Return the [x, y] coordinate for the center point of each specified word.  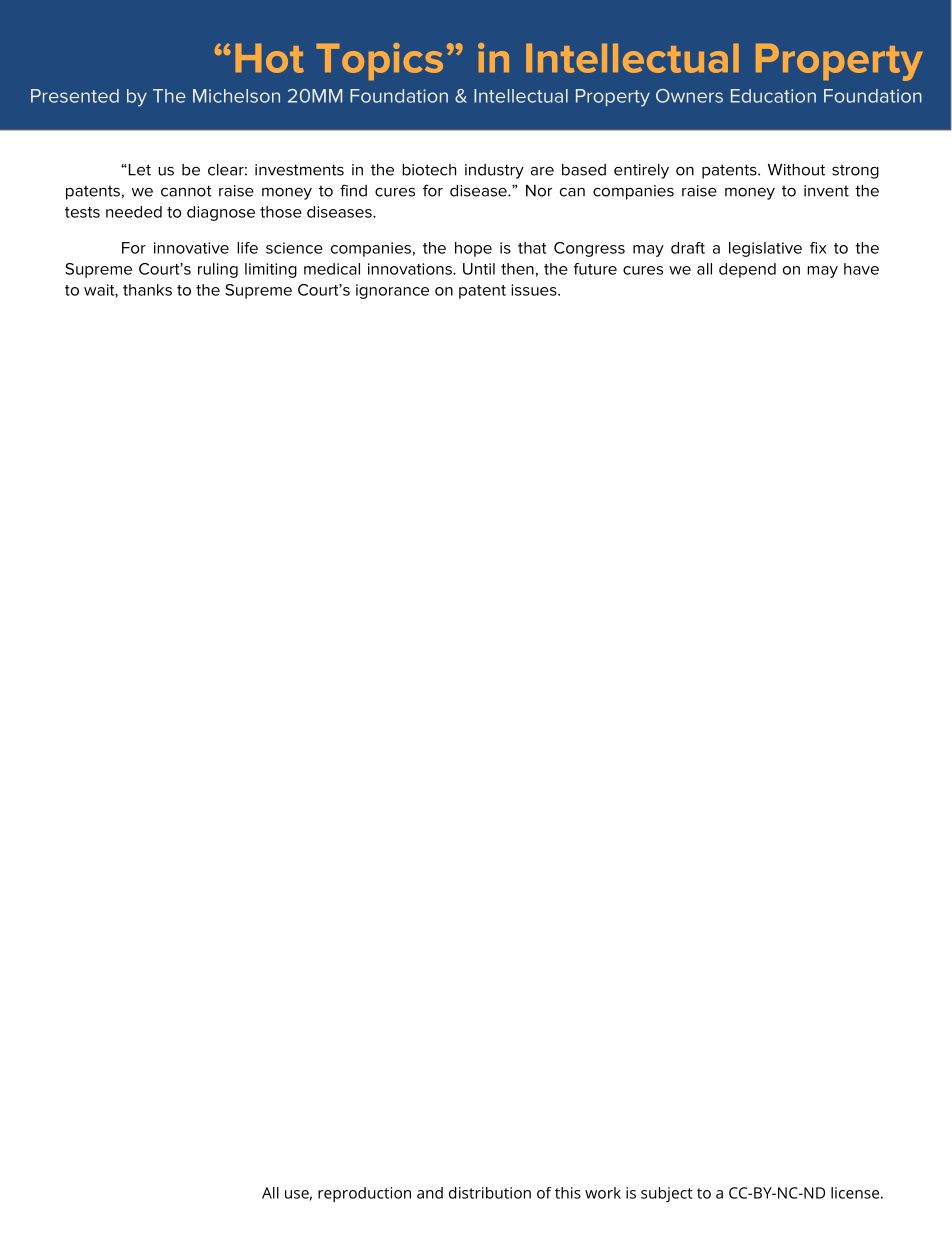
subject [667, 1195]
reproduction [364, 1195]
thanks [147, 290]
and [430, 1193]
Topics [379, 61]
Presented [75, 96]
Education [773, 96]
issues [535, 290]
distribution [490, 1193]
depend [747, 270]
